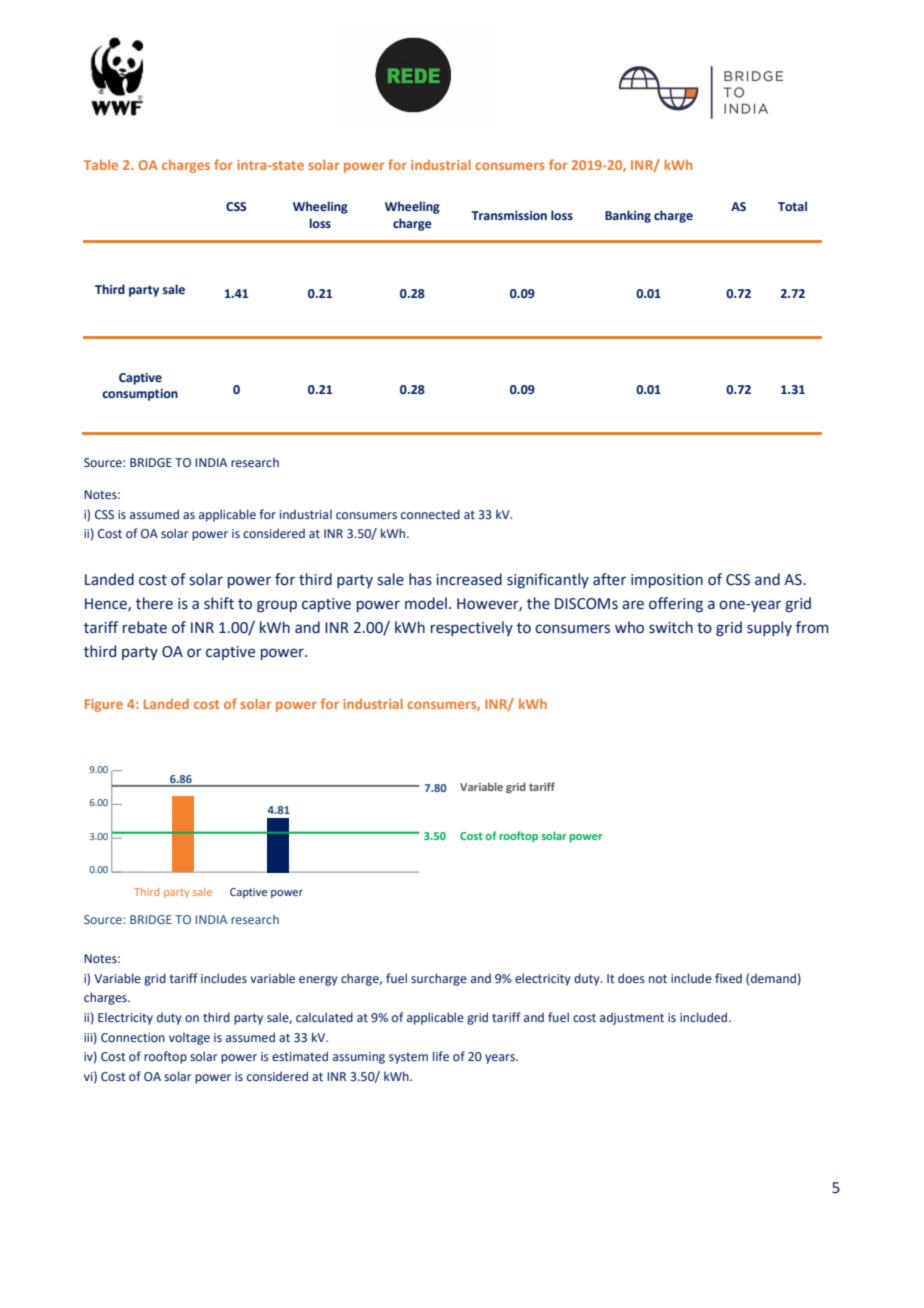  Describe the element at coordinates (769, 628) in the document. I see `supply` at that location.
